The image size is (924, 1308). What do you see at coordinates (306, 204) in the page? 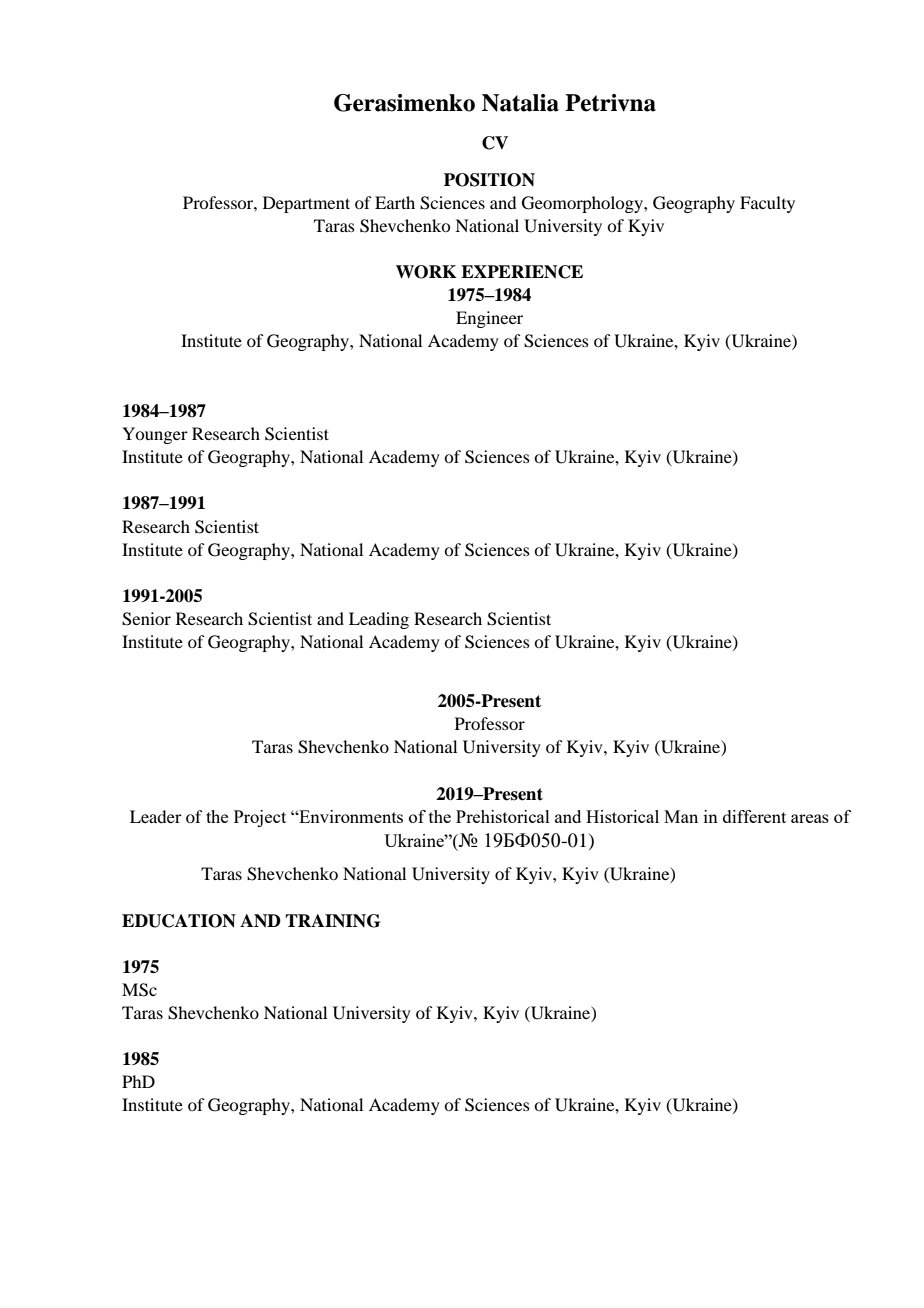
I see `Department` at bounding box center [306, 204].
